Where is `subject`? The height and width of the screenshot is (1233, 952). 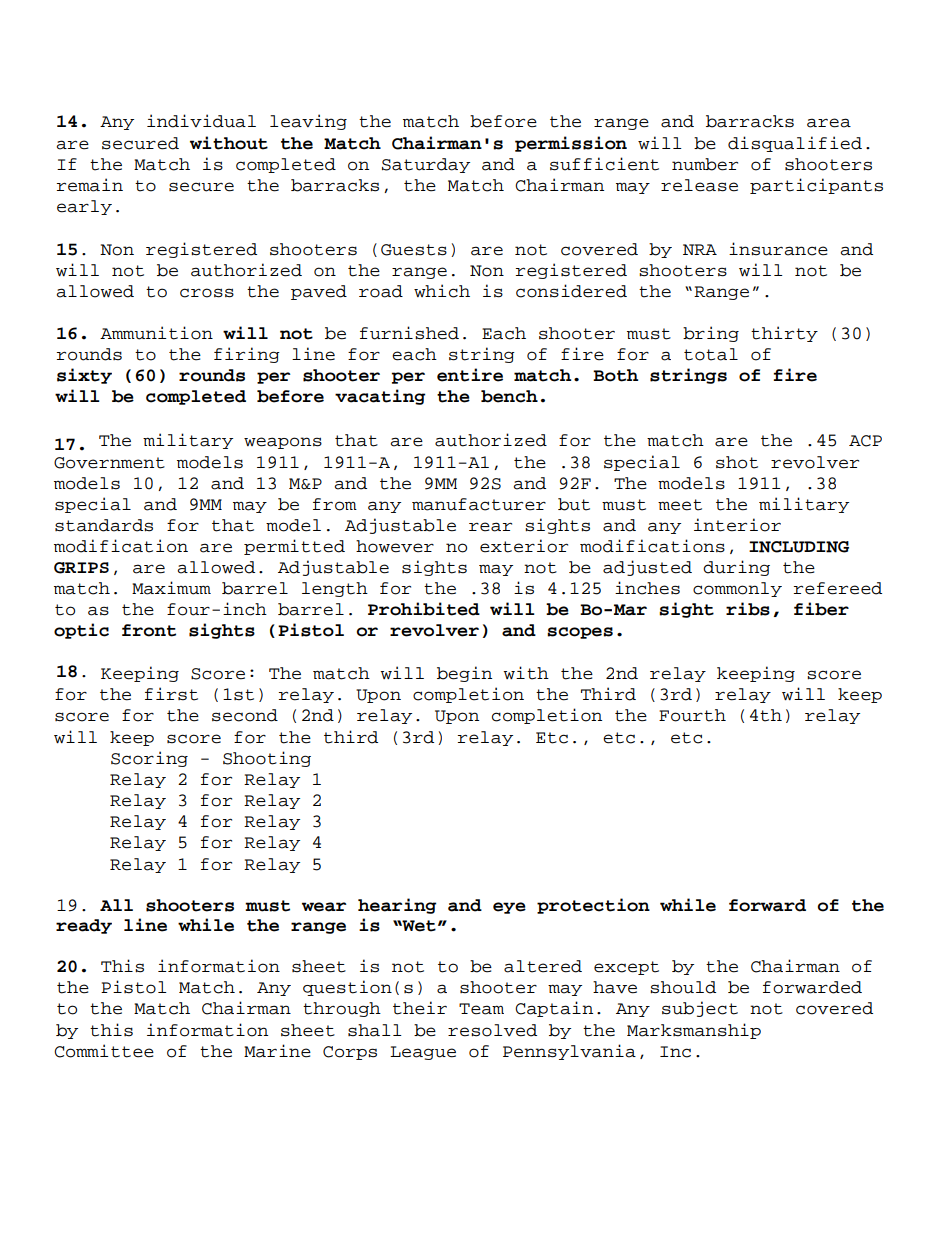 subject is located at coordinates (700, 1009).
